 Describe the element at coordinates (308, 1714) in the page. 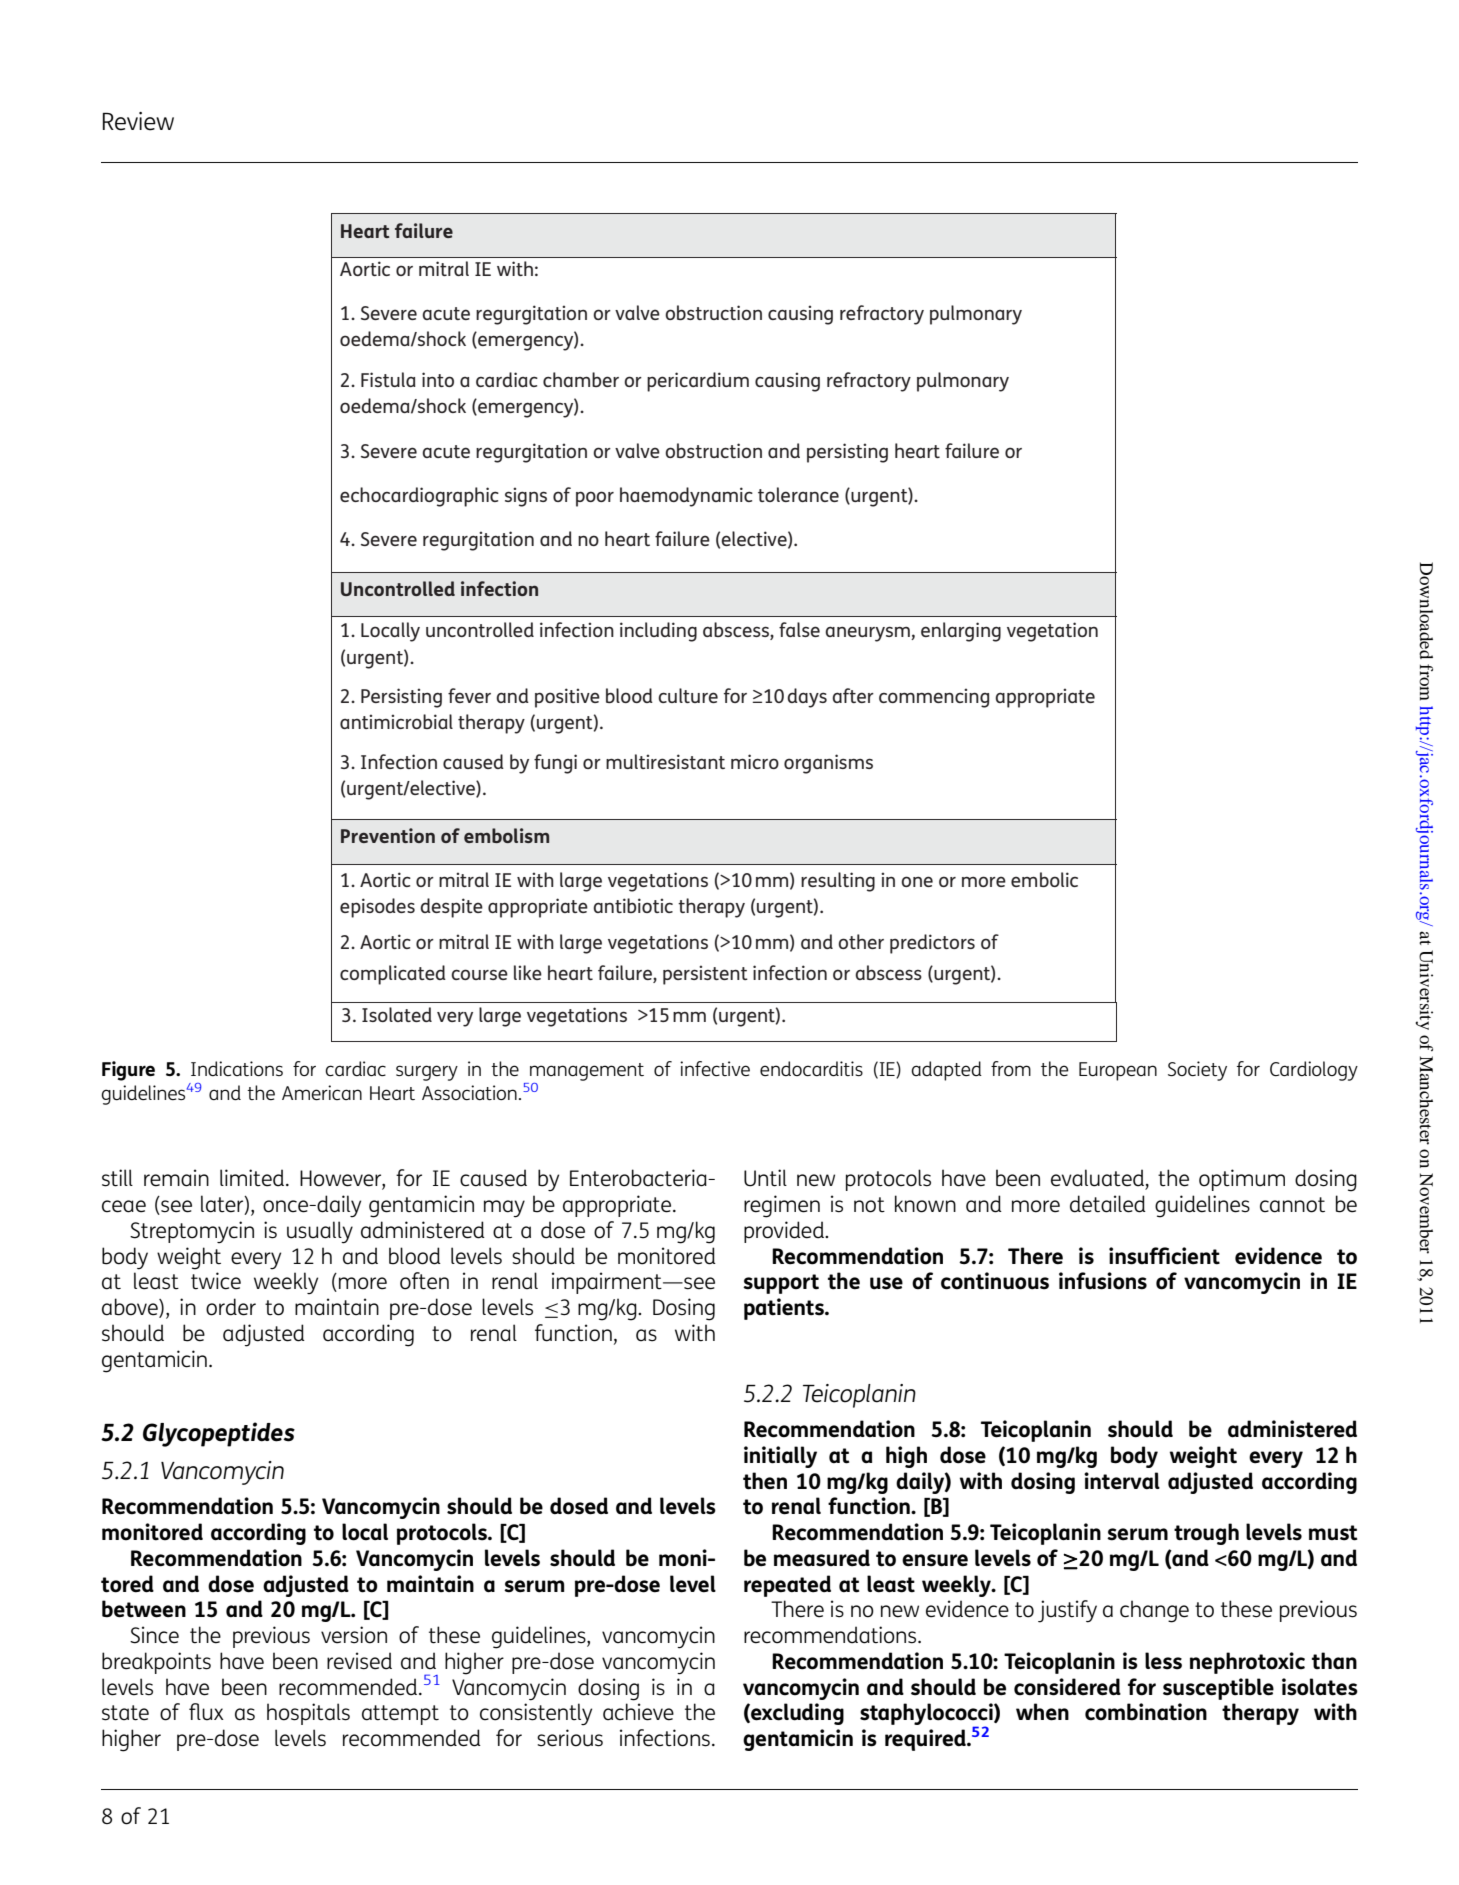

I see `hospitals` at that location.
